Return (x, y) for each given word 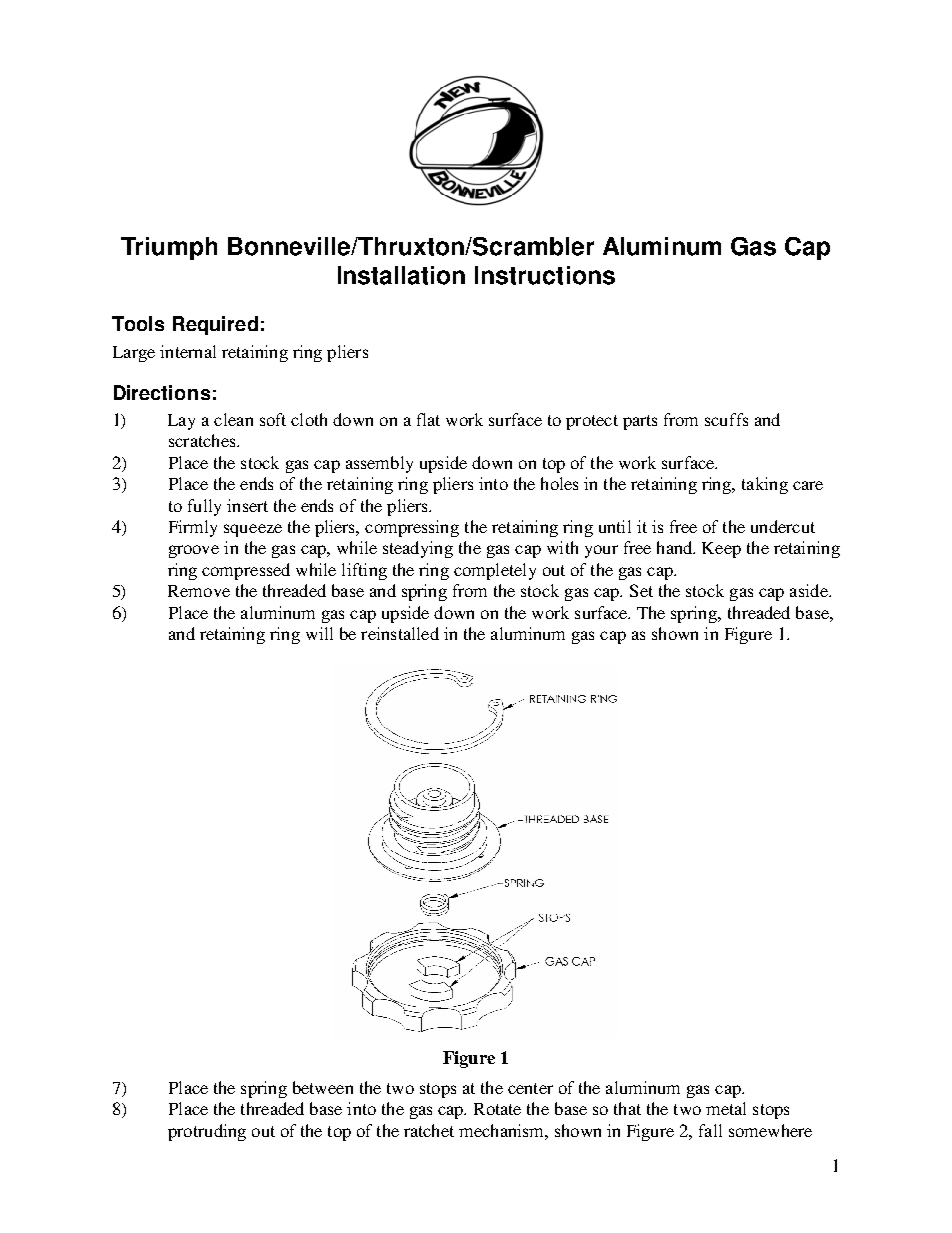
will (319, 633)
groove (194, 551)
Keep (721, 550)
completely (495, 571)
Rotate (497, 1109)
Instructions (545, 275)
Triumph (169, 248)
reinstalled (400, 633)
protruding (207, 1132)
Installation (401, 275)
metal (726, 1108)
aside (810, 590)
